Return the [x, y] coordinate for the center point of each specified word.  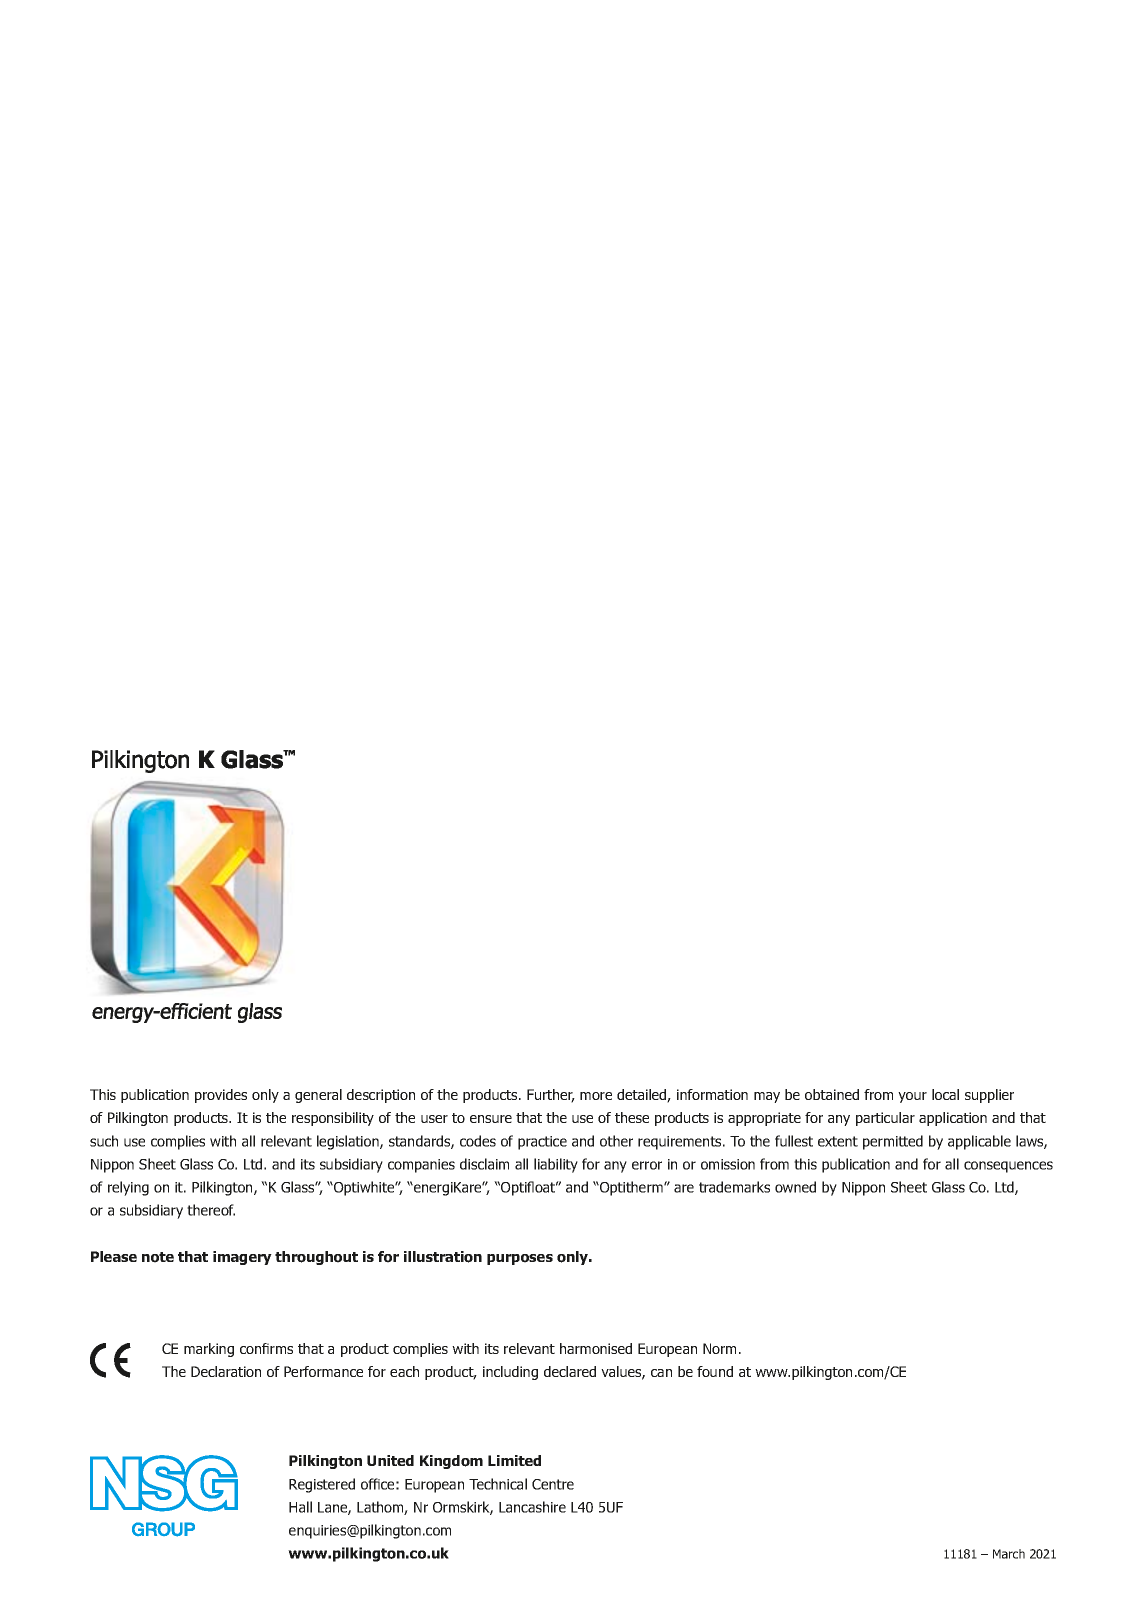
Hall [300, 1507]
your [912, 1097]
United [390, 1460]
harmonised [596, 1348]
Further [551, 1096]
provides [221, 1096]
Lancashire [532, 1507]
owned [795, 1187]
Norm [719, 1348]
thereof [211, 1210]
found [715, 1371]
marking [209, 1350]
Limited [514, 1460]
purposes [520, 1259]
